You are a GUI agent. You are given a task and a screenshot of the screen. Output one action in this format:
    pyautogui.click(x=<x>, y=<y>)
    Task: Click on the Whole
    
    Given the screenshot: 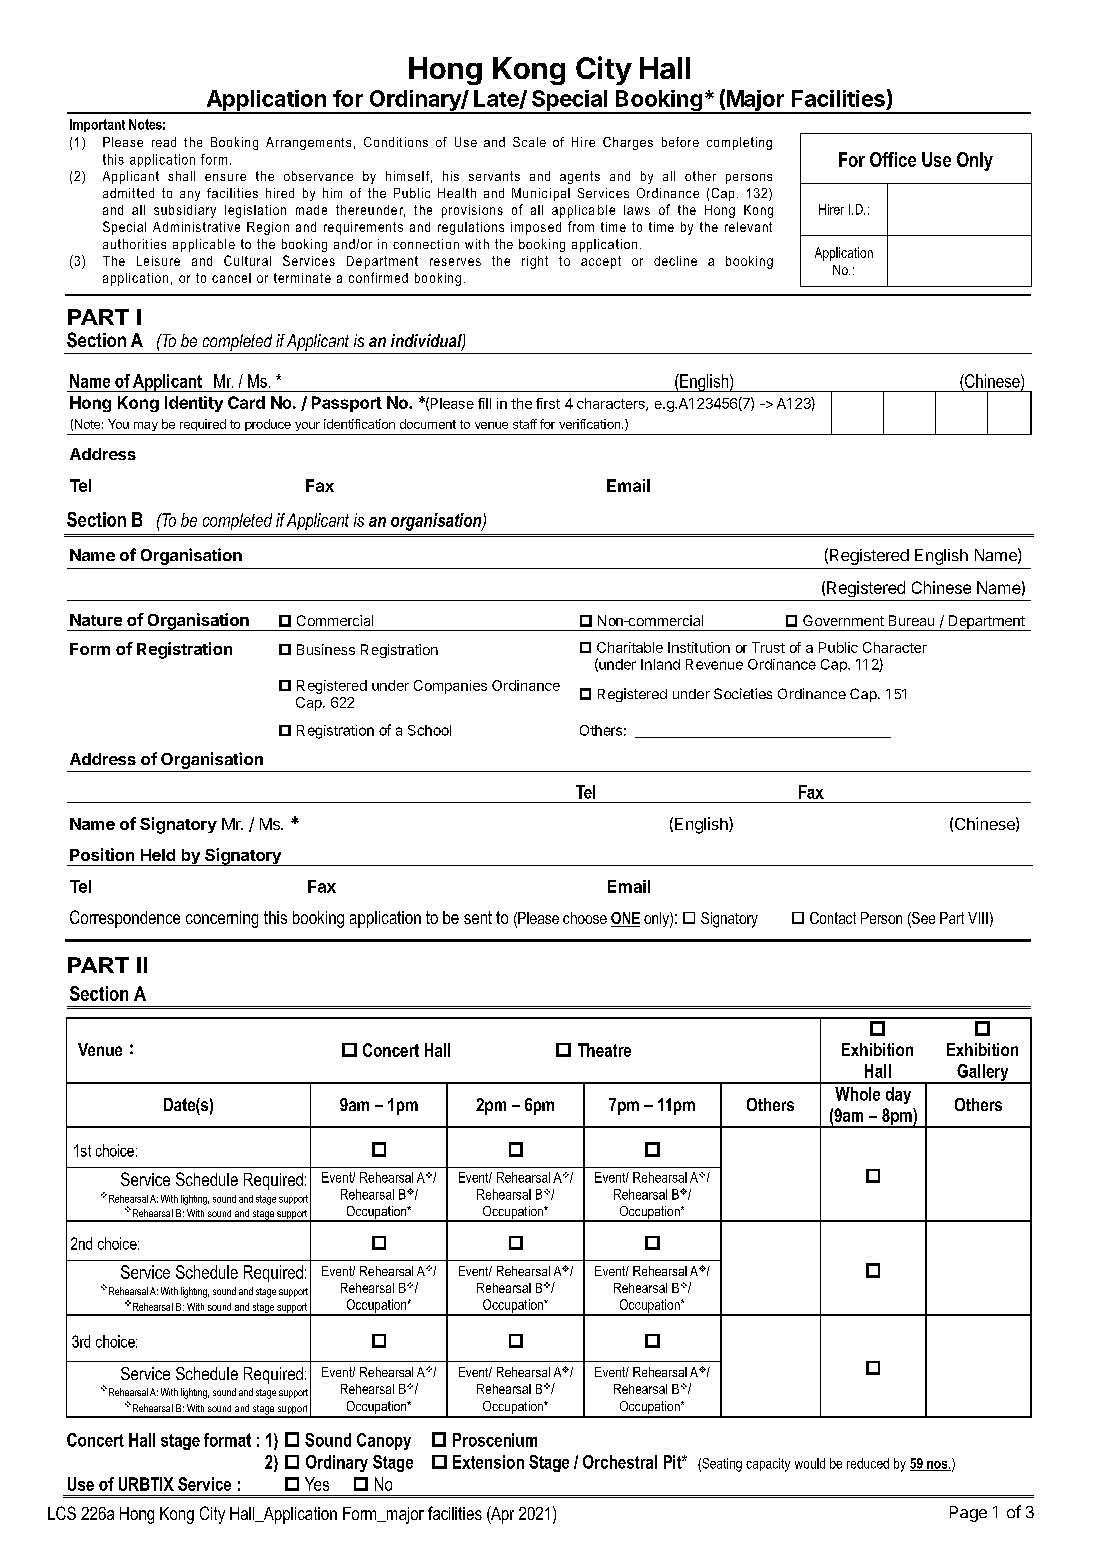 What is the action you would take?
    pyautogui.click(x=857, y=1094)
